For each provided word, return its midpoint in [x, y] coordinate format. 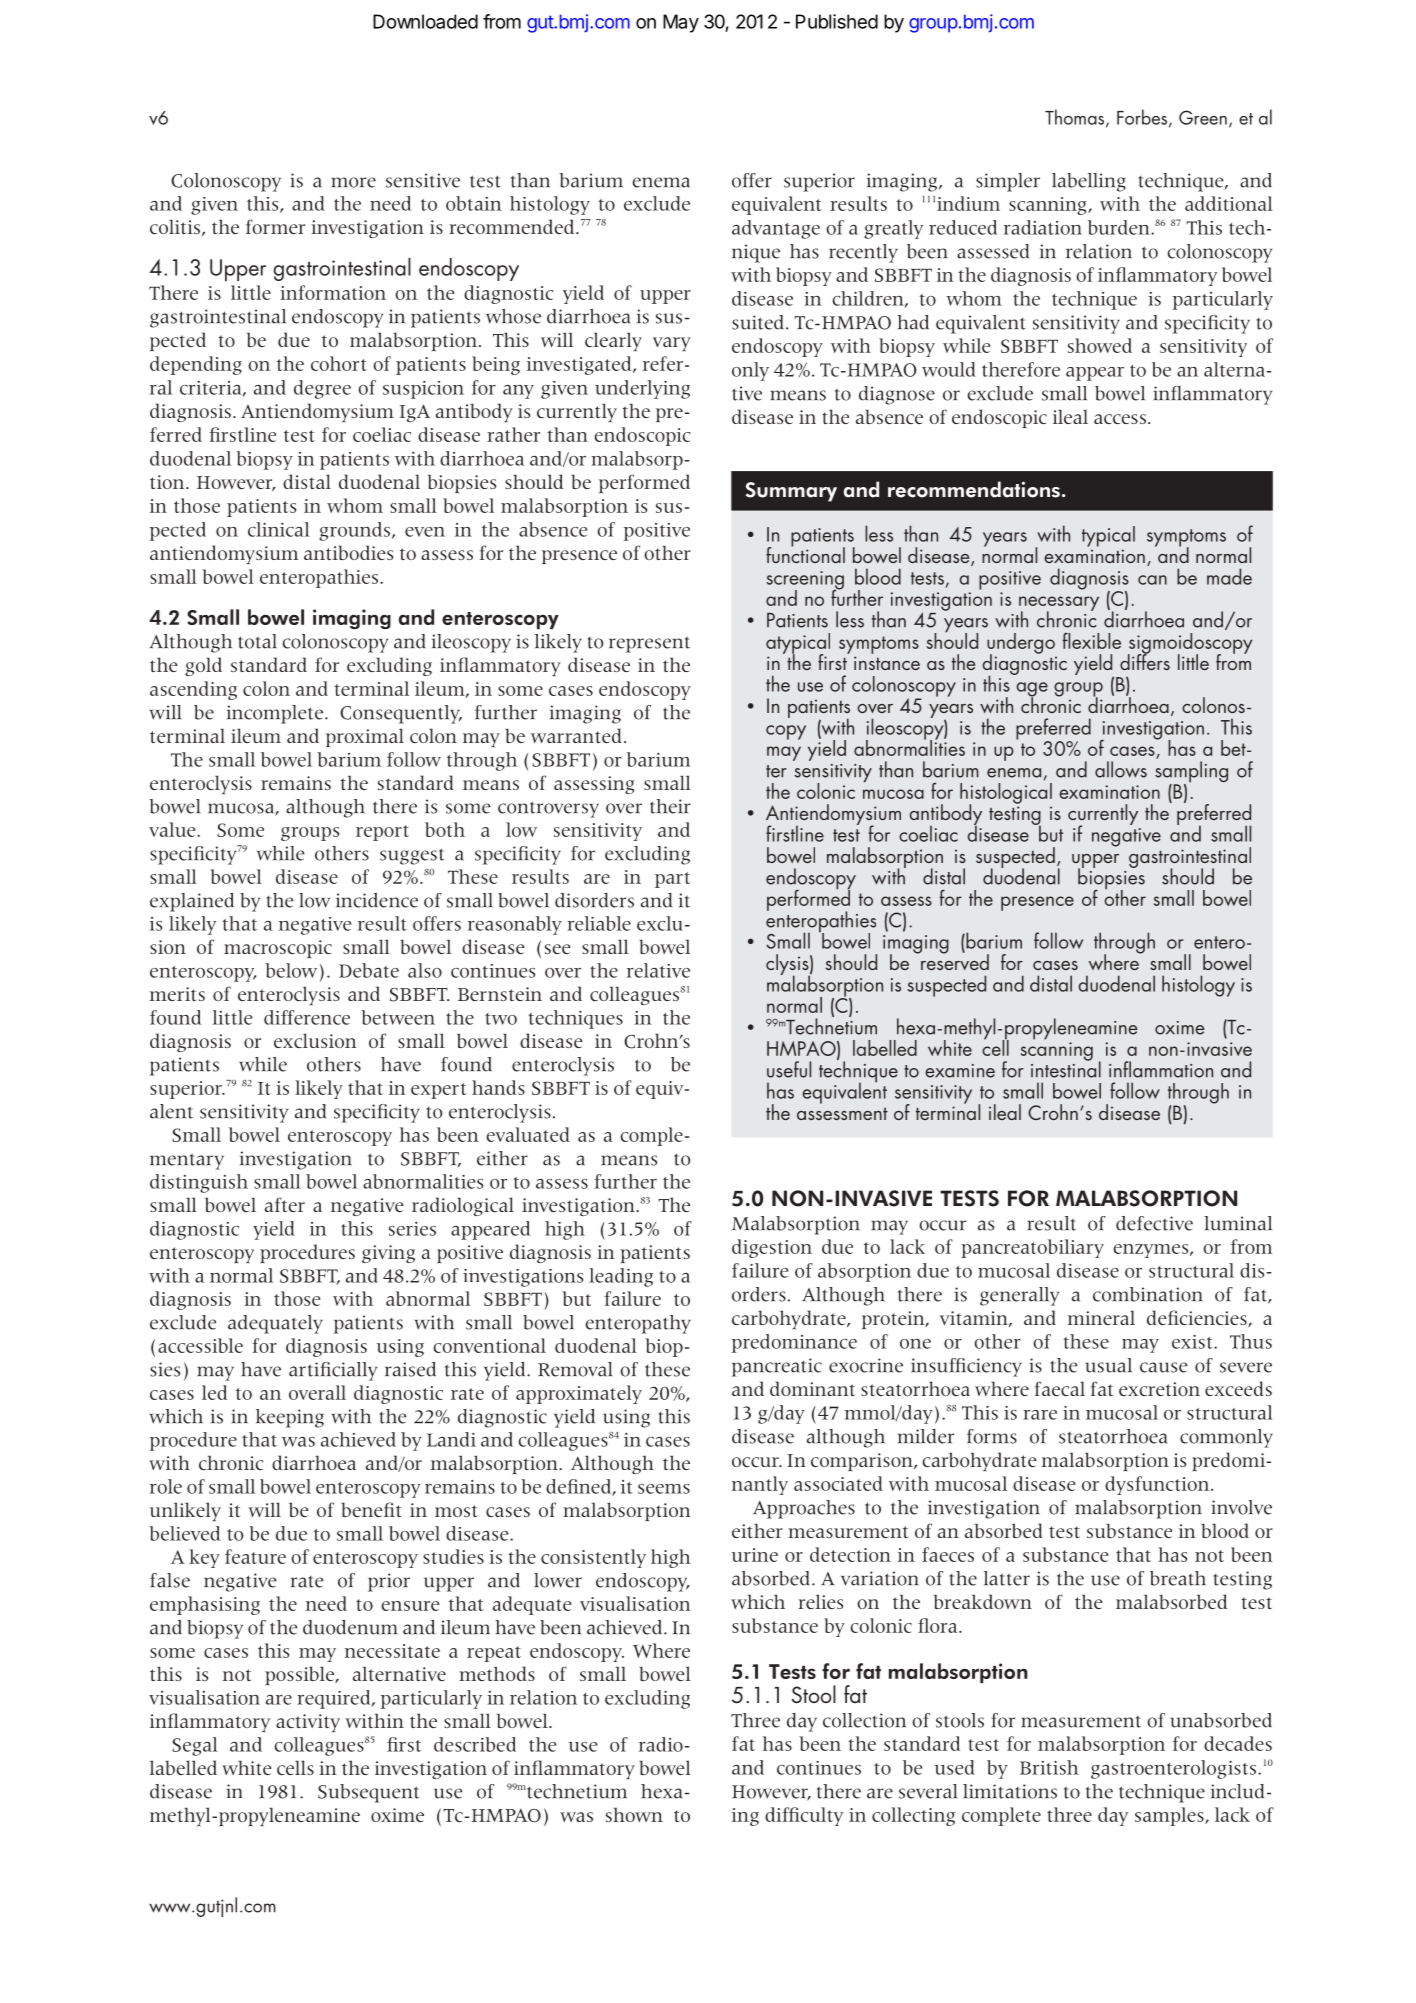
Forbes [1143, 118]
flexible [1091, 640]
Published [837, 21]
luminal [1238, 1223]
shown [634, 1814]
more [353, 182]
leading [621, 1277]
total [257, 641]
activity [308, 1723]
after [285, 1204]
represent [649, 644]
